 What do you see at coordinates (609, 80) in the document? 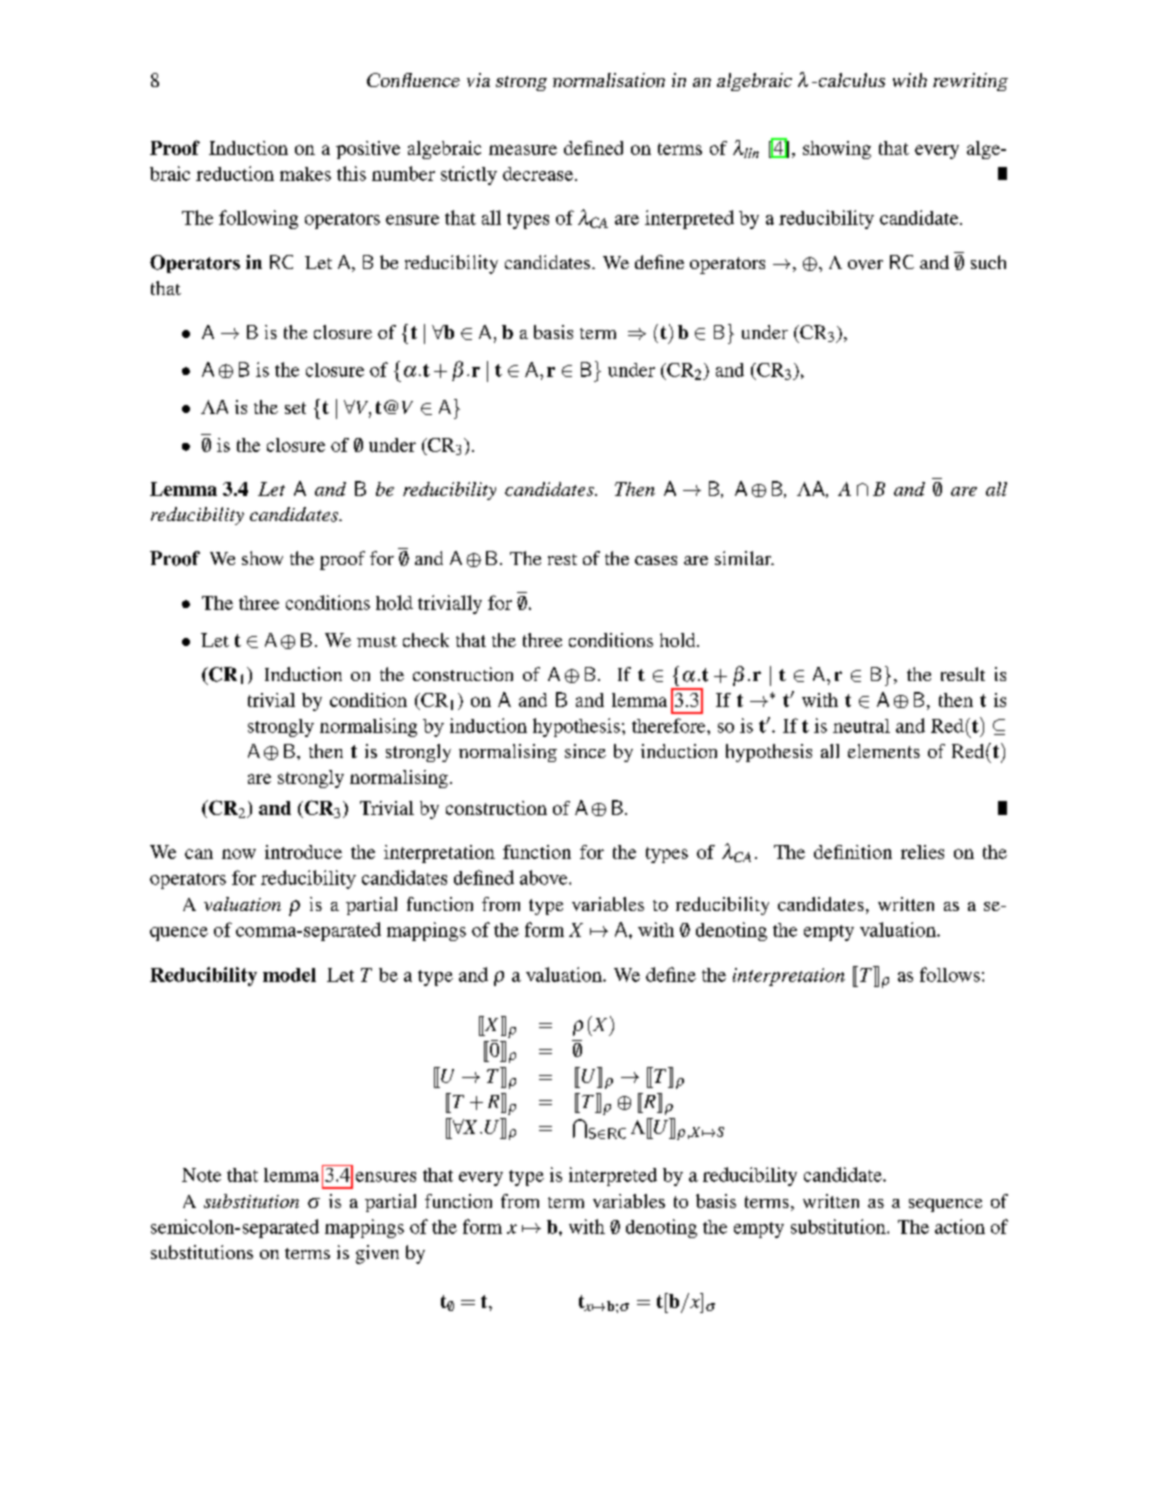
I see `normalisation` at bounding box center [609, 80].
